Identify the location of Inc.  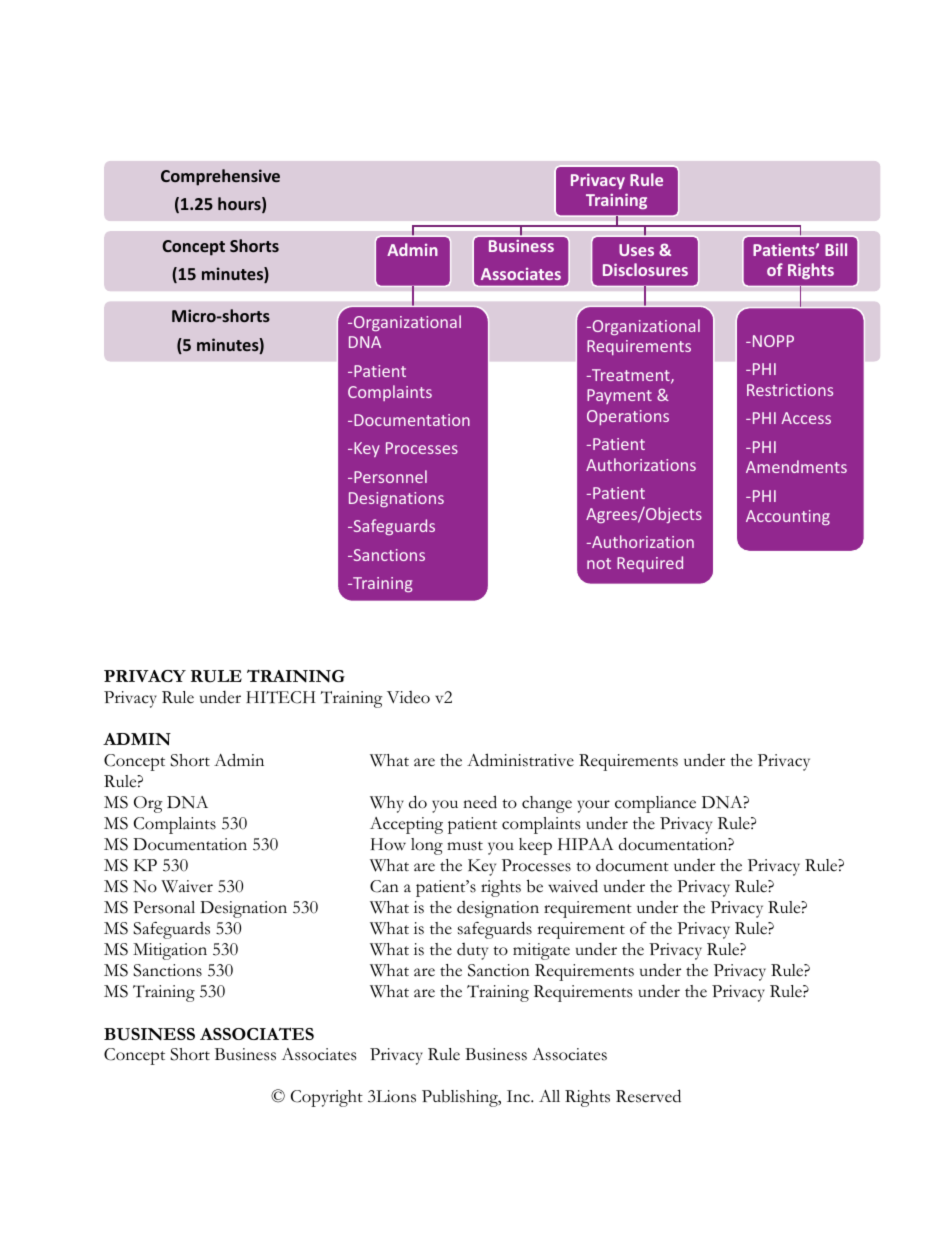
(519, 1096).
